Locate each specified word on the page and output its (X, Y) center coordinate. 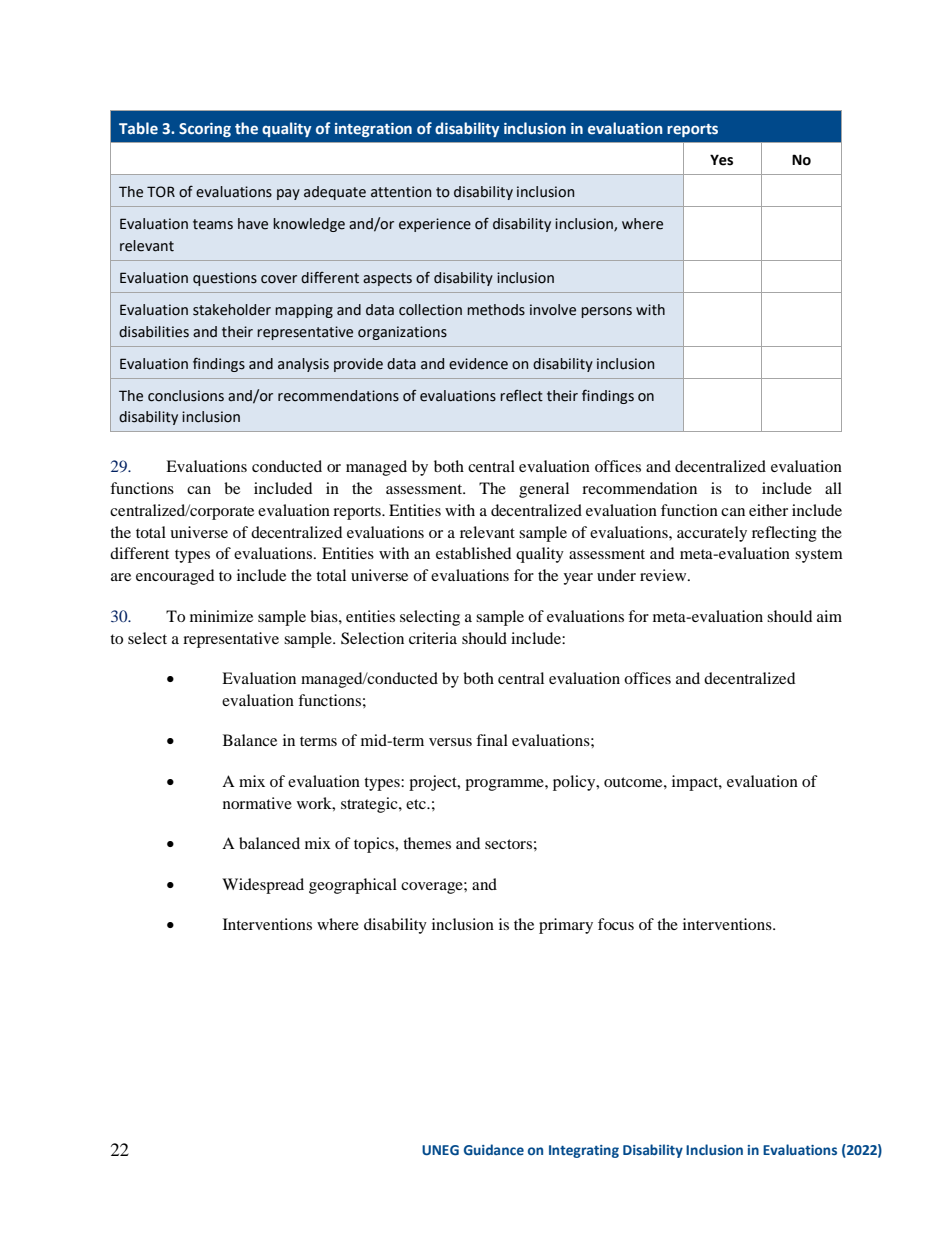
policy (575, 783)
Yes (721, 160)
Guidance (494, 1149)
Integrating (584, 1151)
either (768, 510)
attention (401, 192)
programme (505, 785)
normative (257, 803)
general (544, 490)
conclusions (186, 396)
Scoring (205, 130)
